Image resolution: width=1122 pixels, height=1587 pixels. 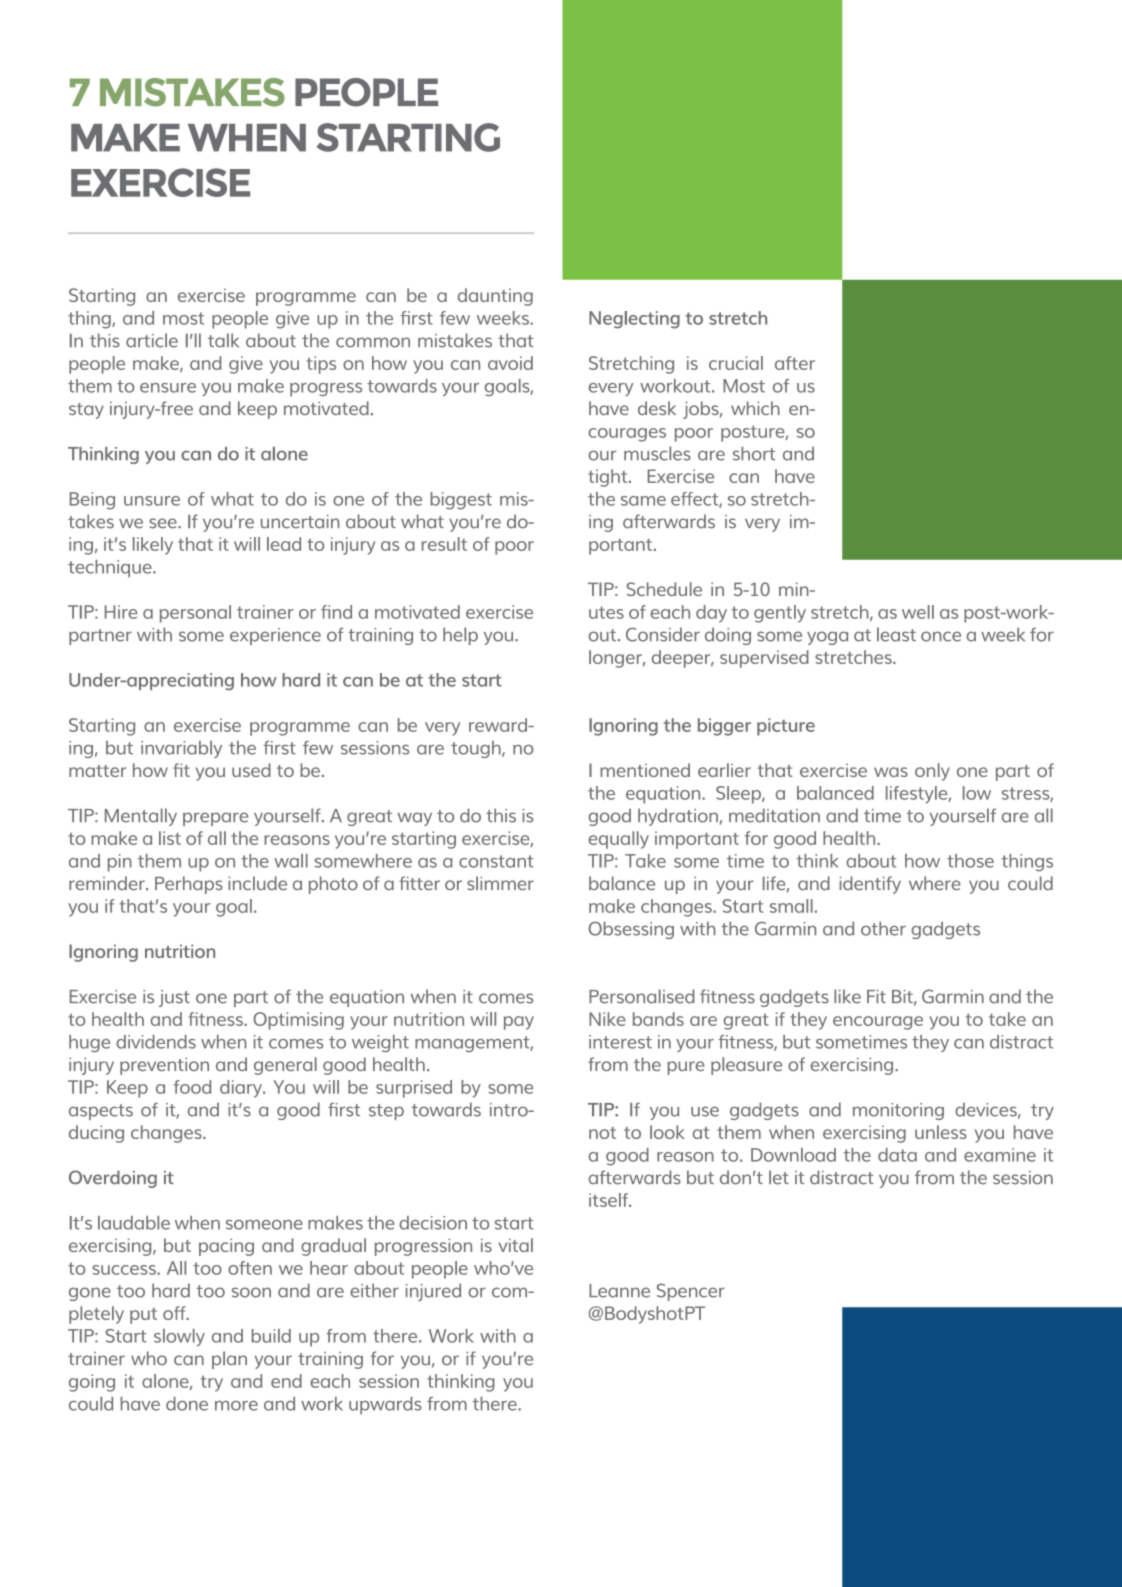 I want to click on tough, so click(x=477, y=749).
